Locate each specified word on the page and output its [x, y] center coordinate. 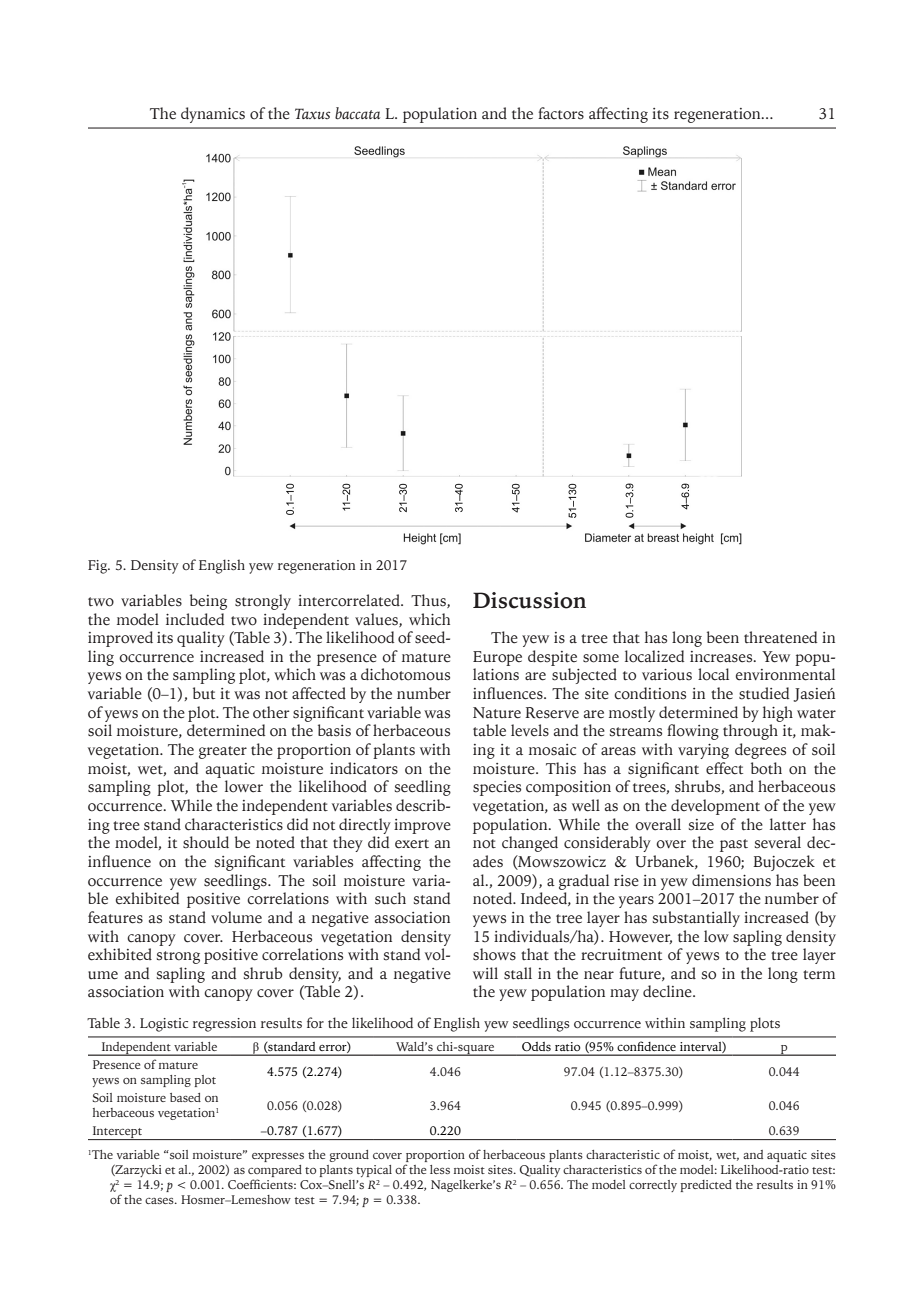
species [497, 788]
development [715, 807]
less [440, 1169]
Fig [98, 567]
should [206, 842]
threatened [780, 637]
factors [561, 113]
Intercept [117, 1133]
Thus [429, 601]
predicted [706, 1186]
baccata [357, 113]
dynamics [213, 115]
